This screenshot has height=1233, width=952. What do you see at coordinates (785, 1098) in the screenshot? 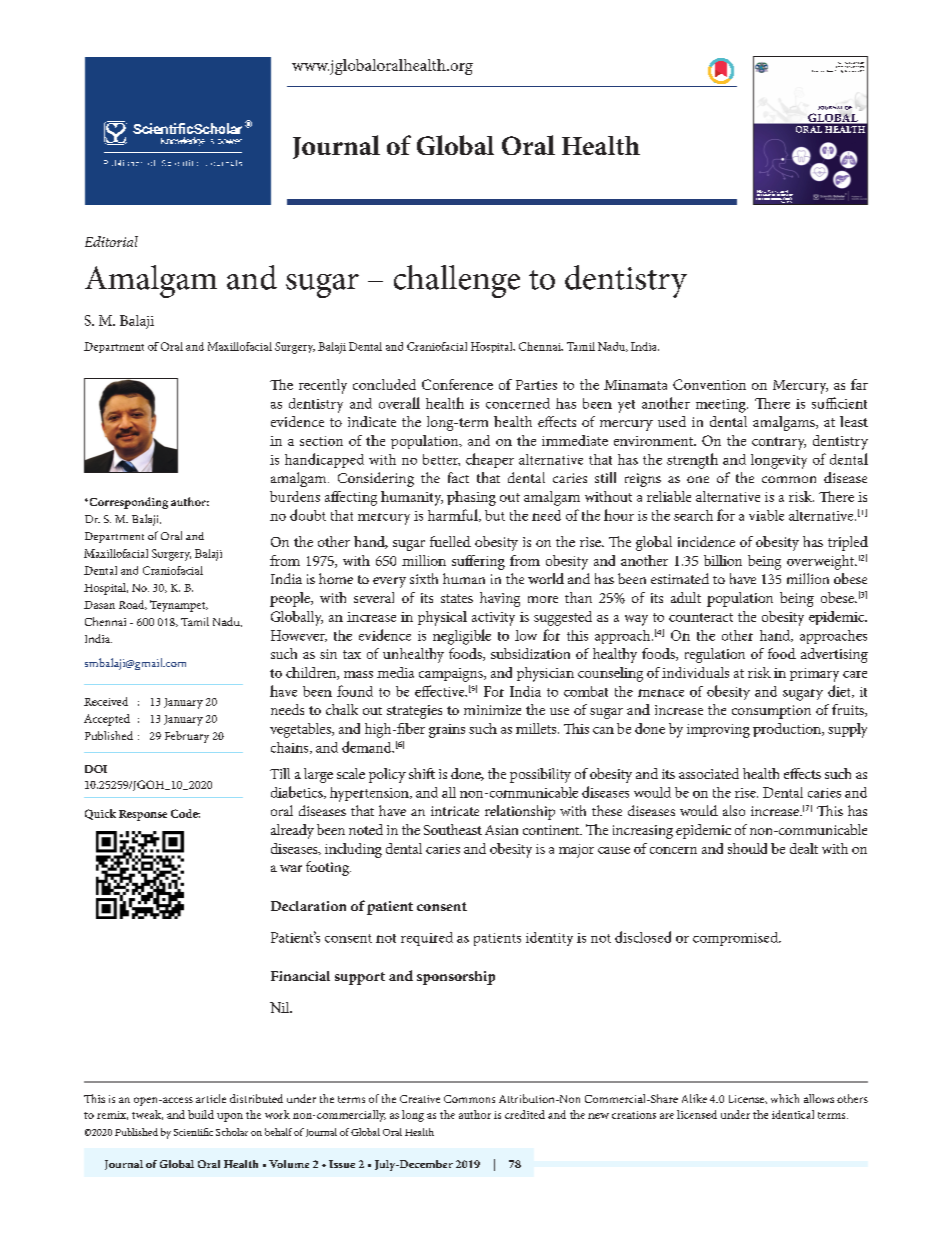
I see `which` at bounding box center [785, 1098].
